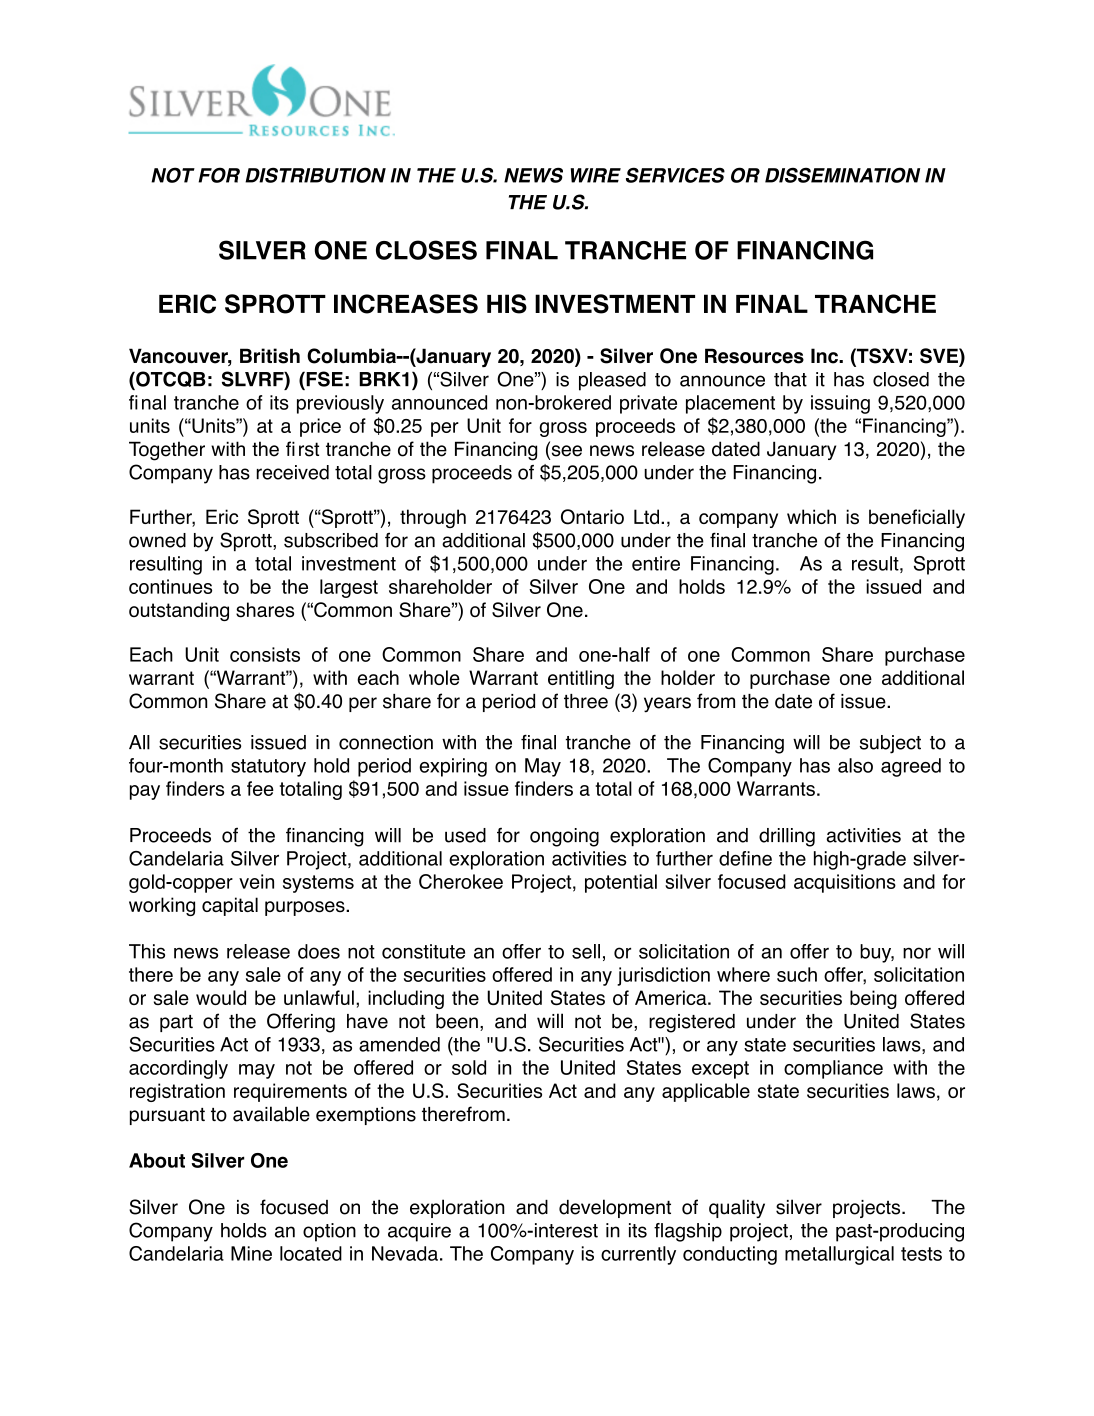  I want to click on Cherokee, so click(461, 881).
